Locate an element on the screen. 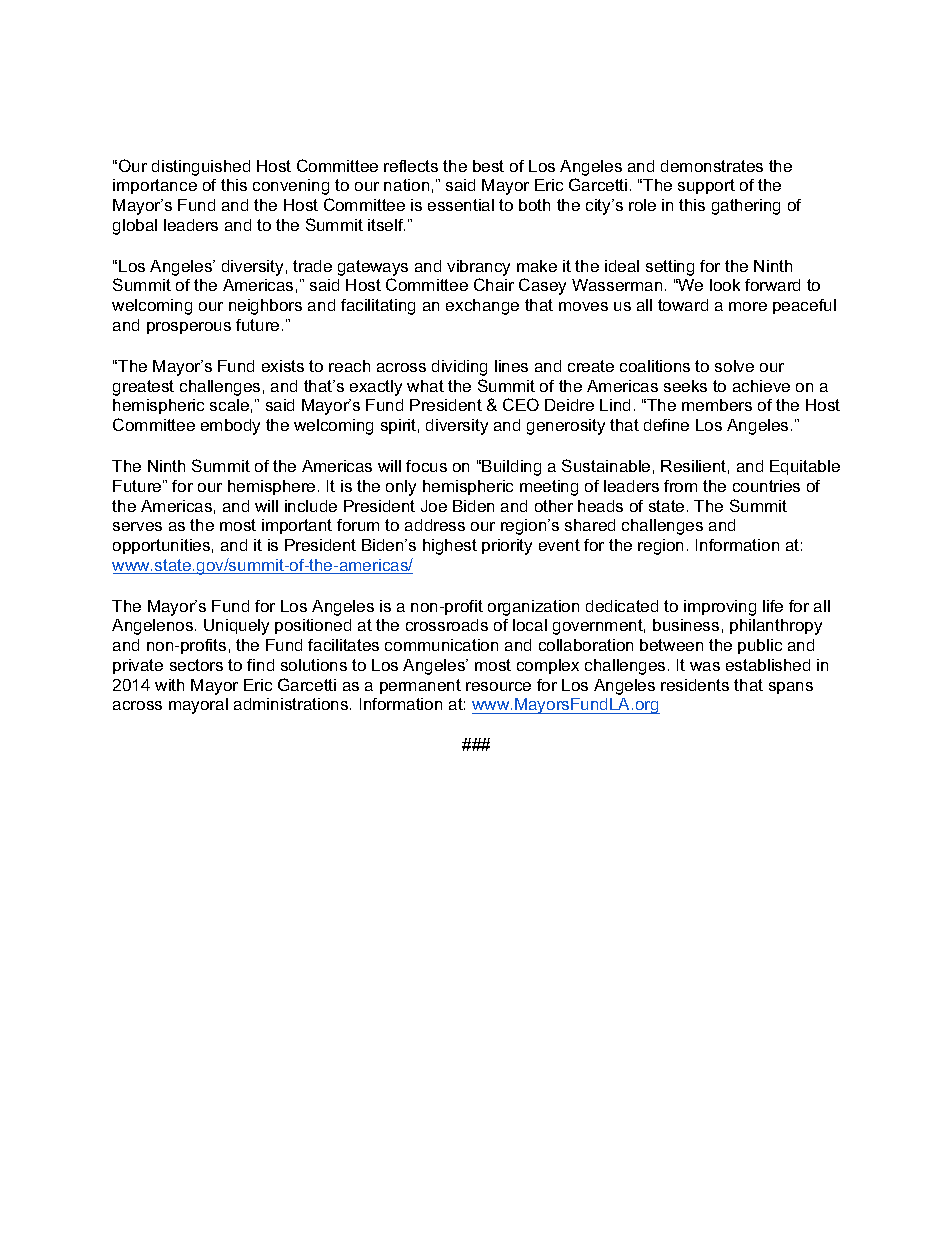  address is located at coordinates (435, 525).
